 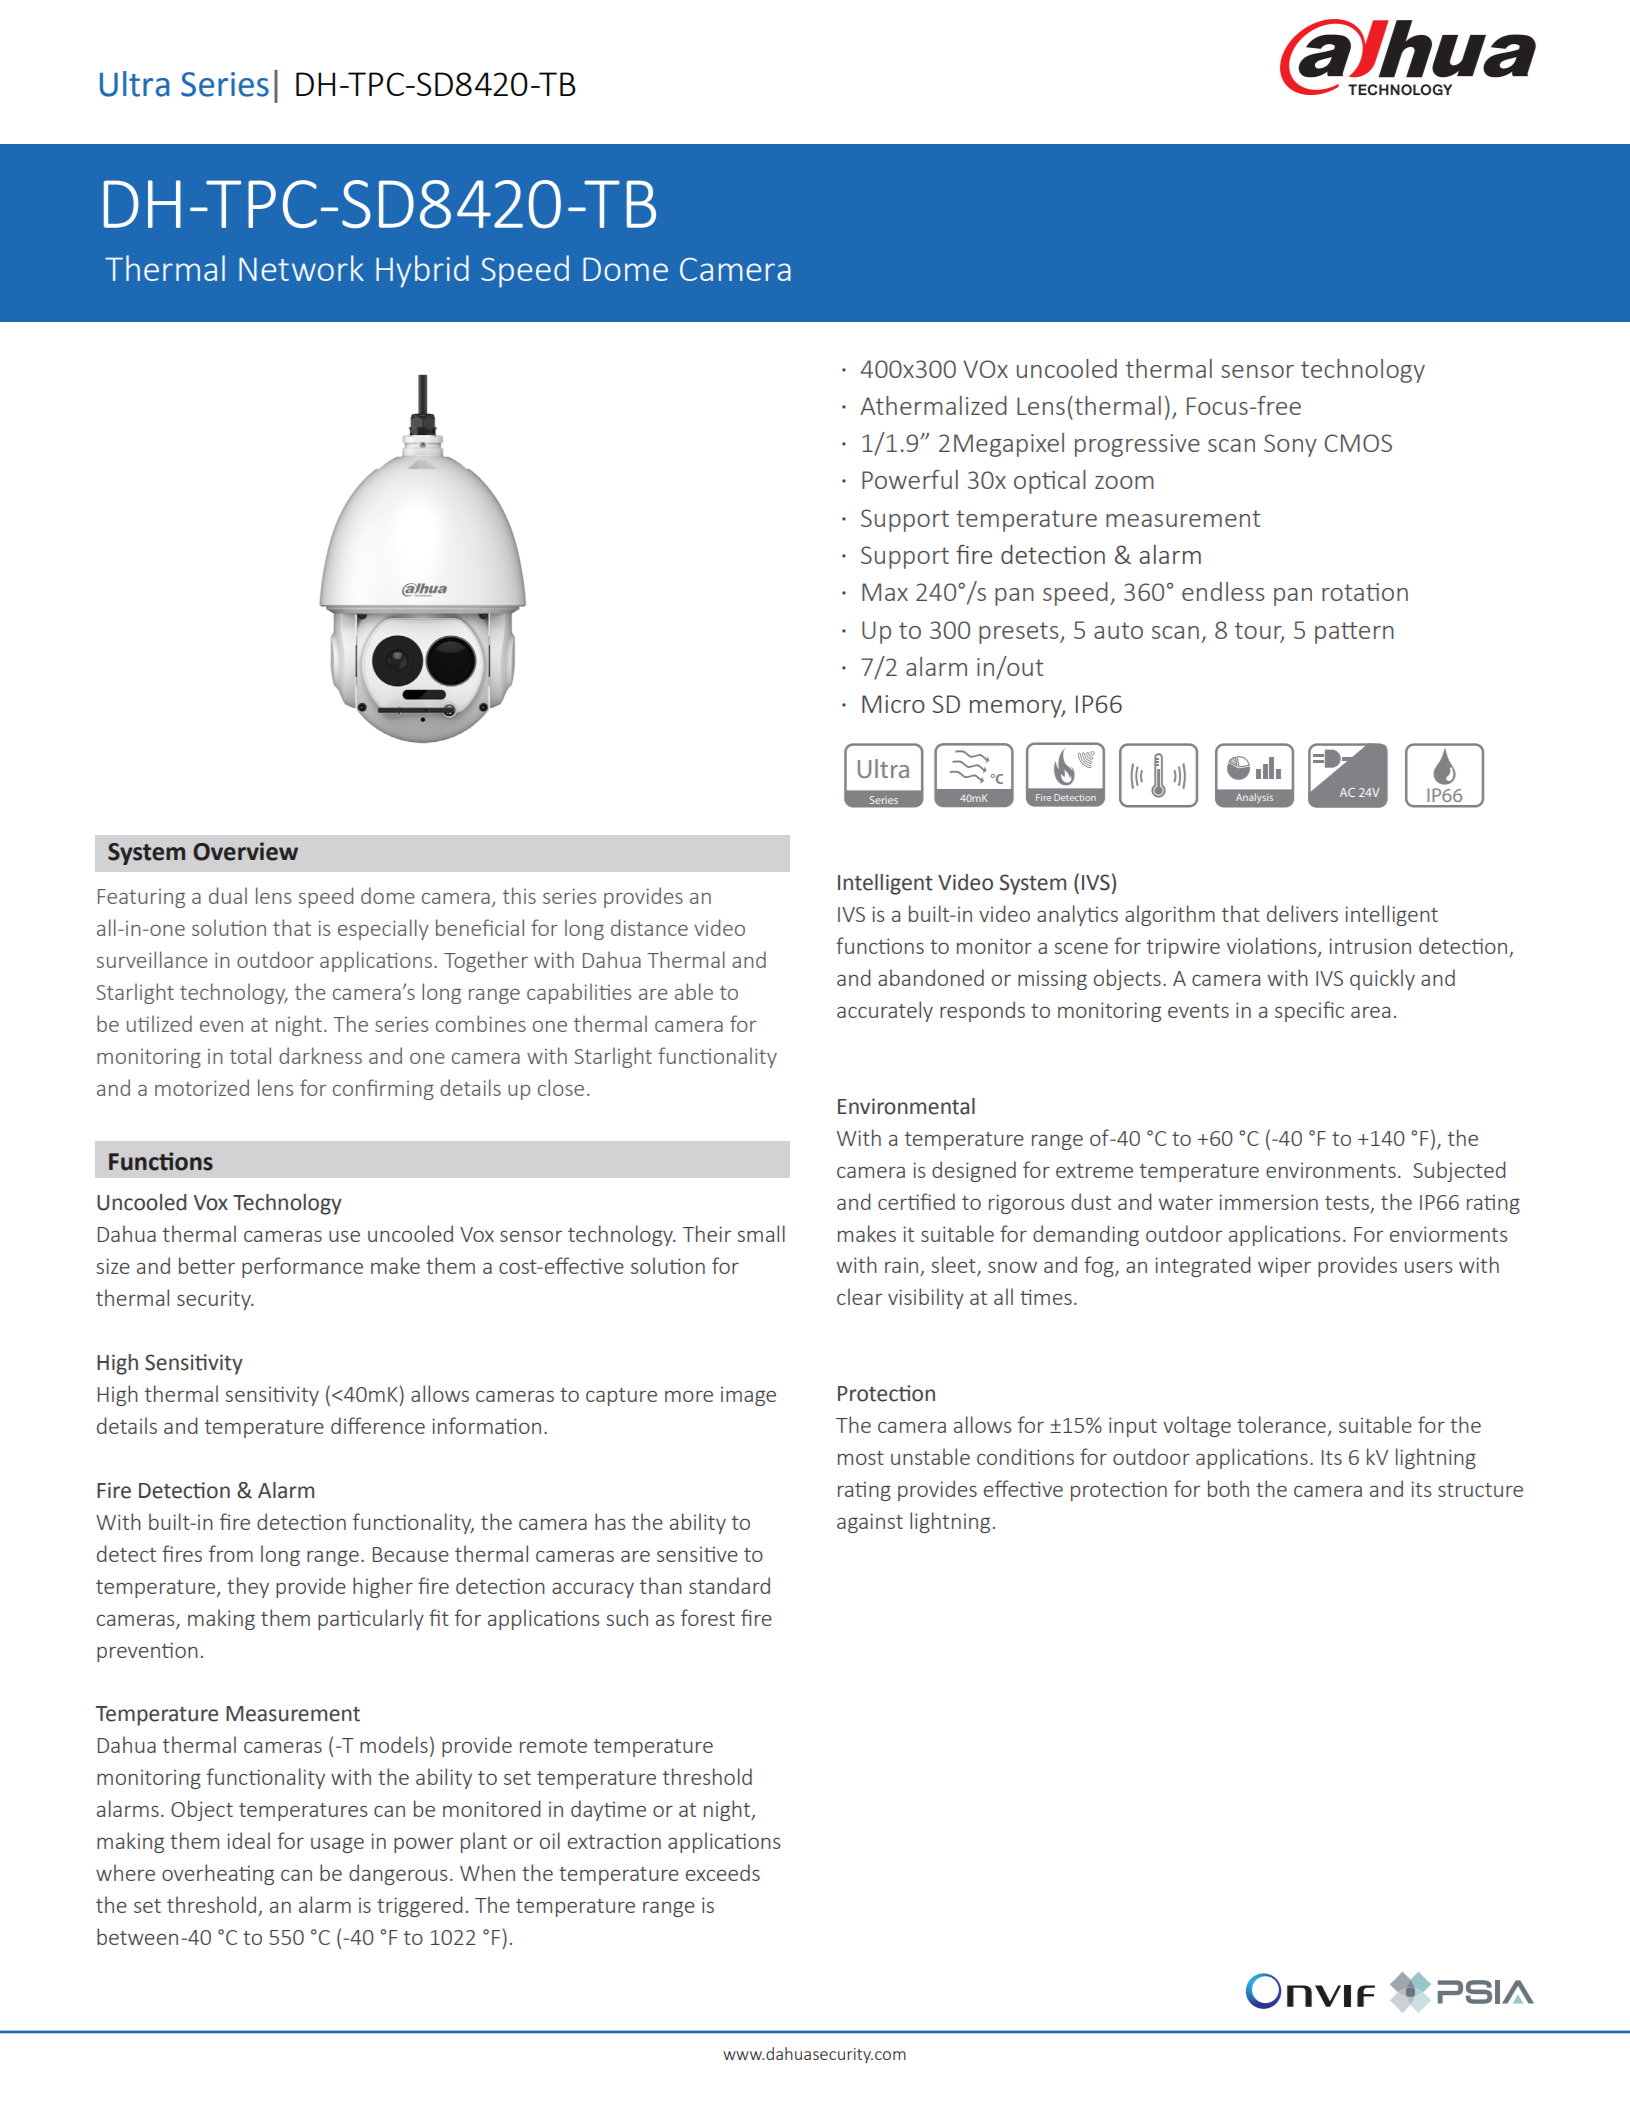 I want to click on both, so click(x=1228, y=1488).
